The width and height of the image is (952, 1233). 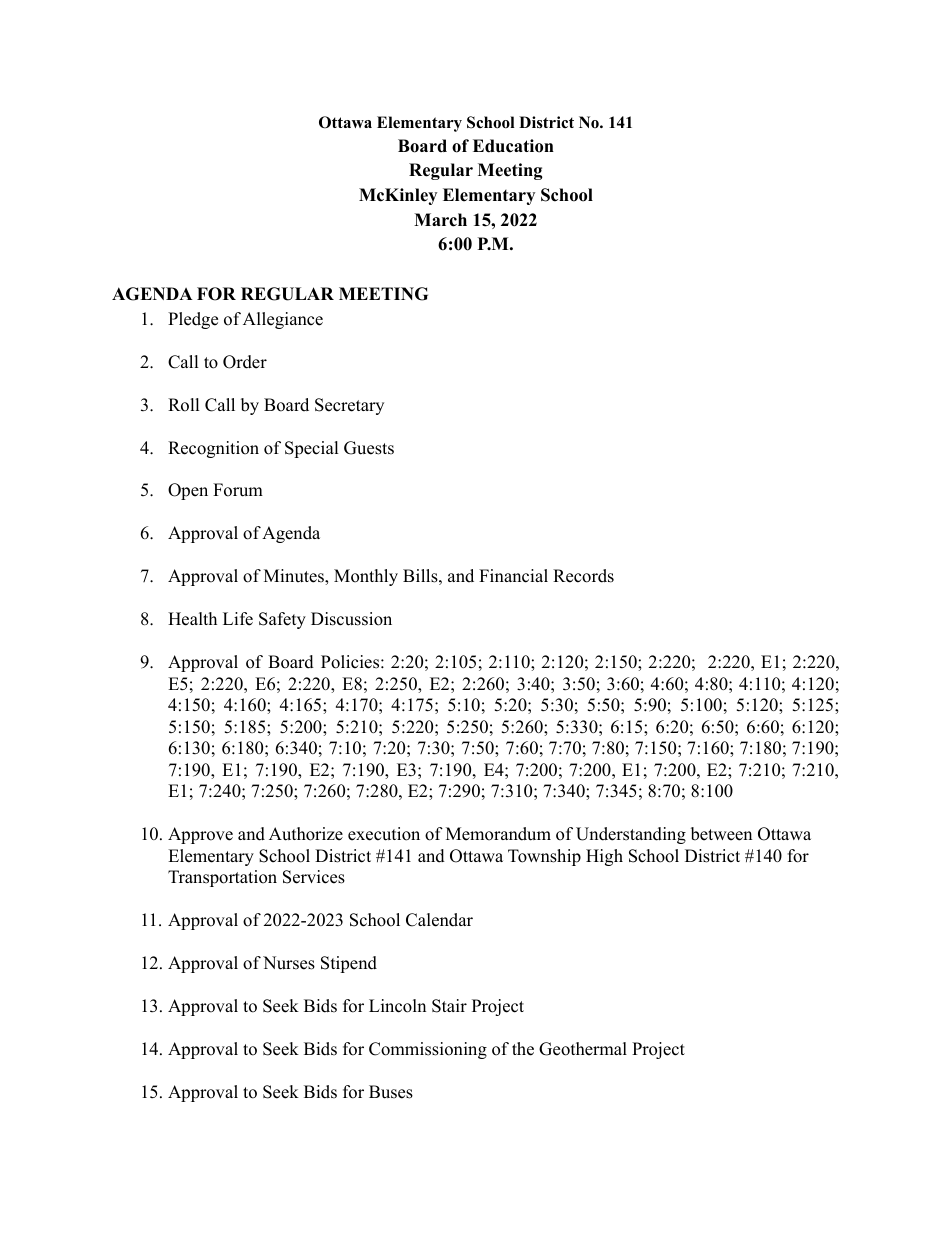 What do you see at coordinates (440, 220) in the image?
I see `March` at bounding box center [440, 220].
